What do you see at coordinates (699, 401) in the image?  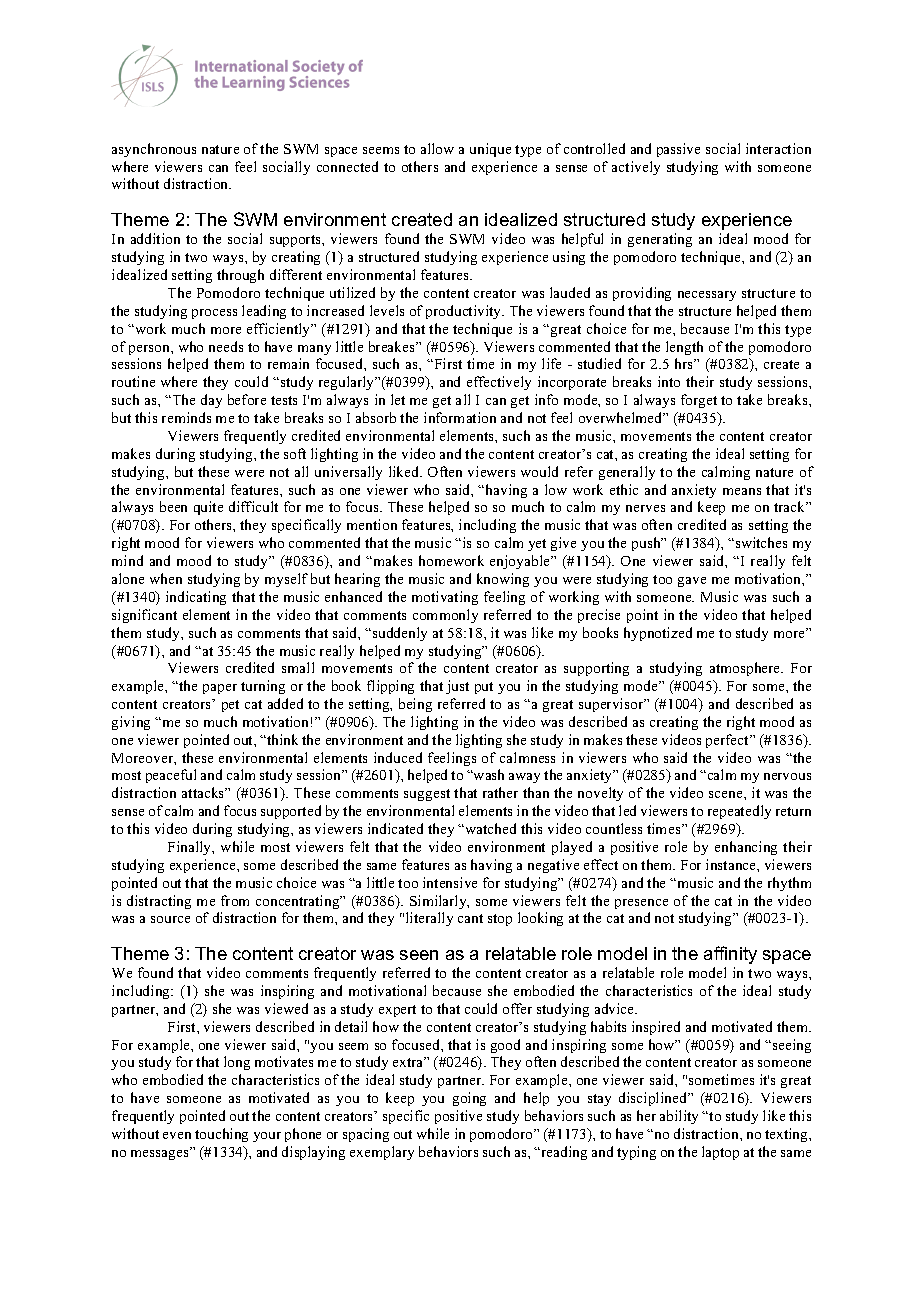 I see `forget` at bounding box center [699, 401].
